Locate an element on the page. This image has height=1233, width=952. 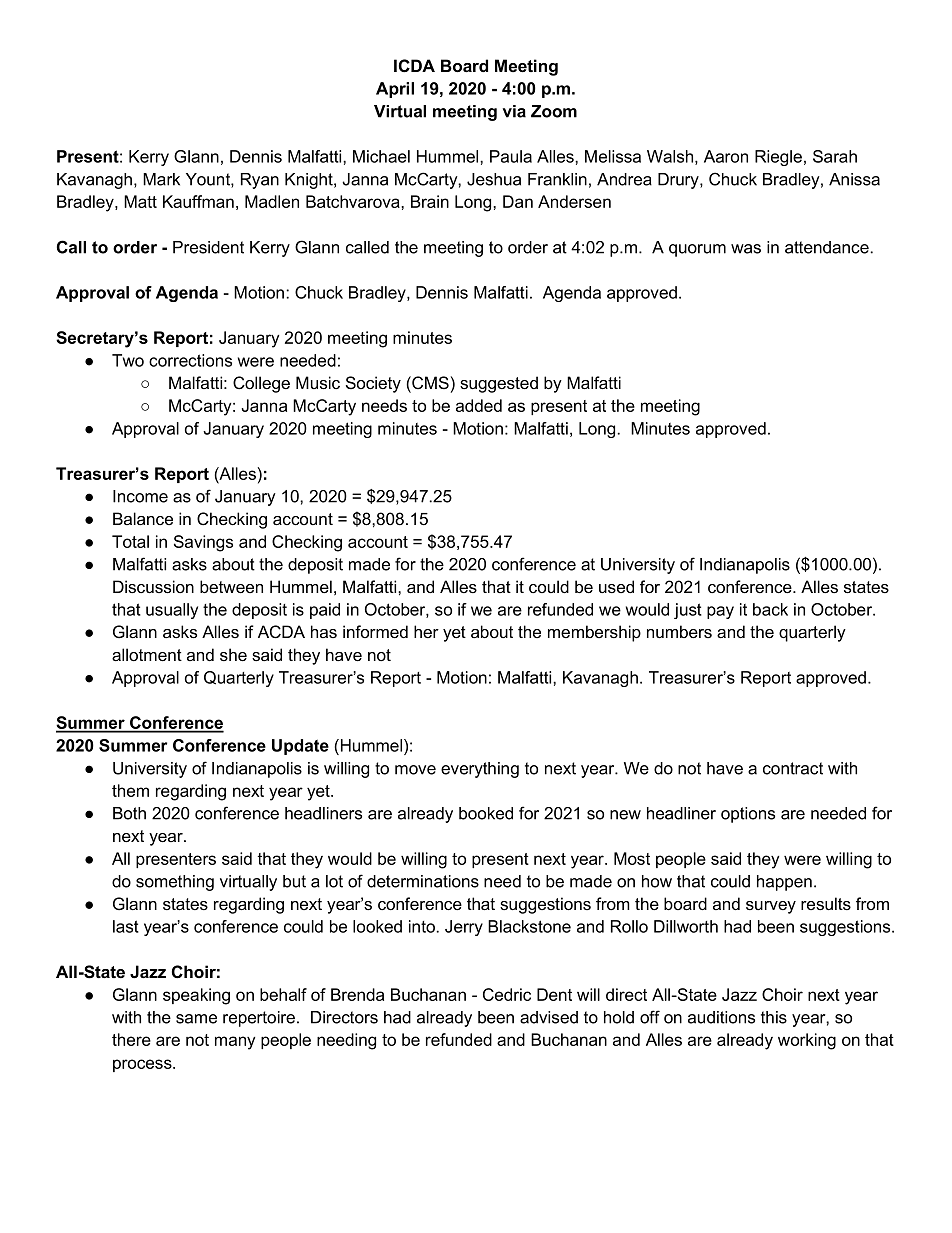
many is located at coordinates (235, 1043).
